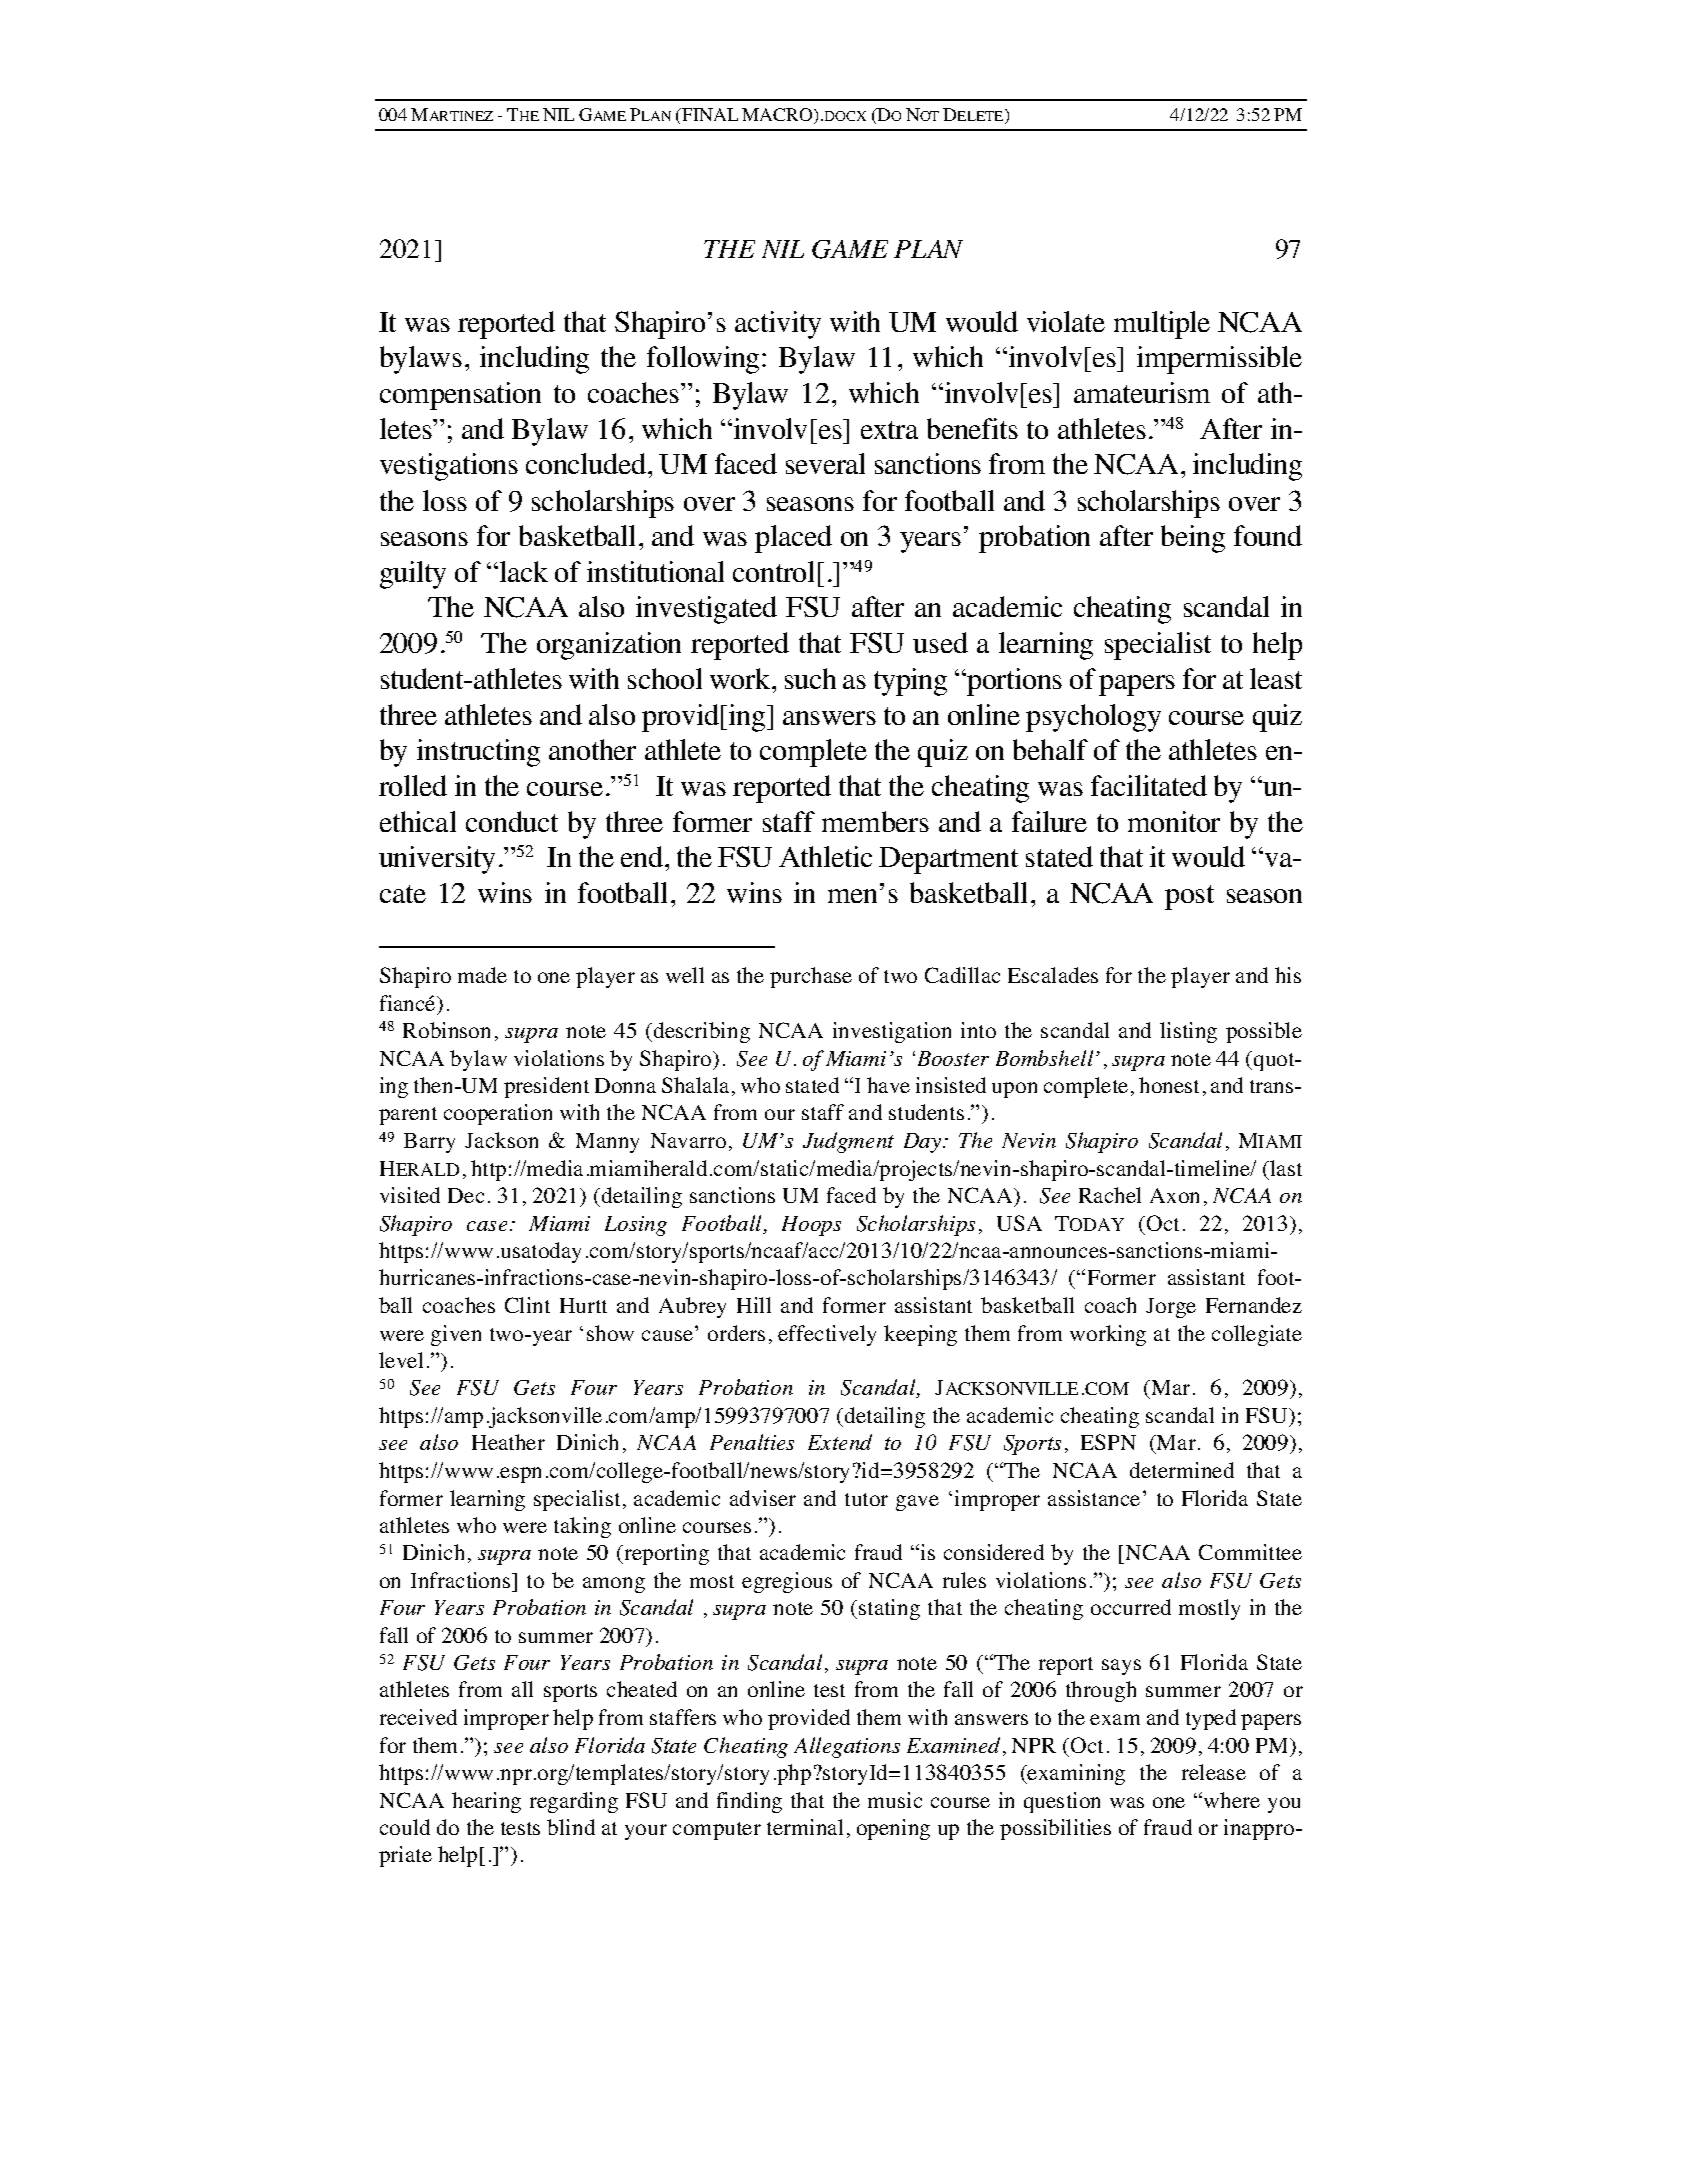 The image size is (1682, 2176). Describe the element at coordinates (709, 114) in the screenshot. I see `FINAL` at that location.
